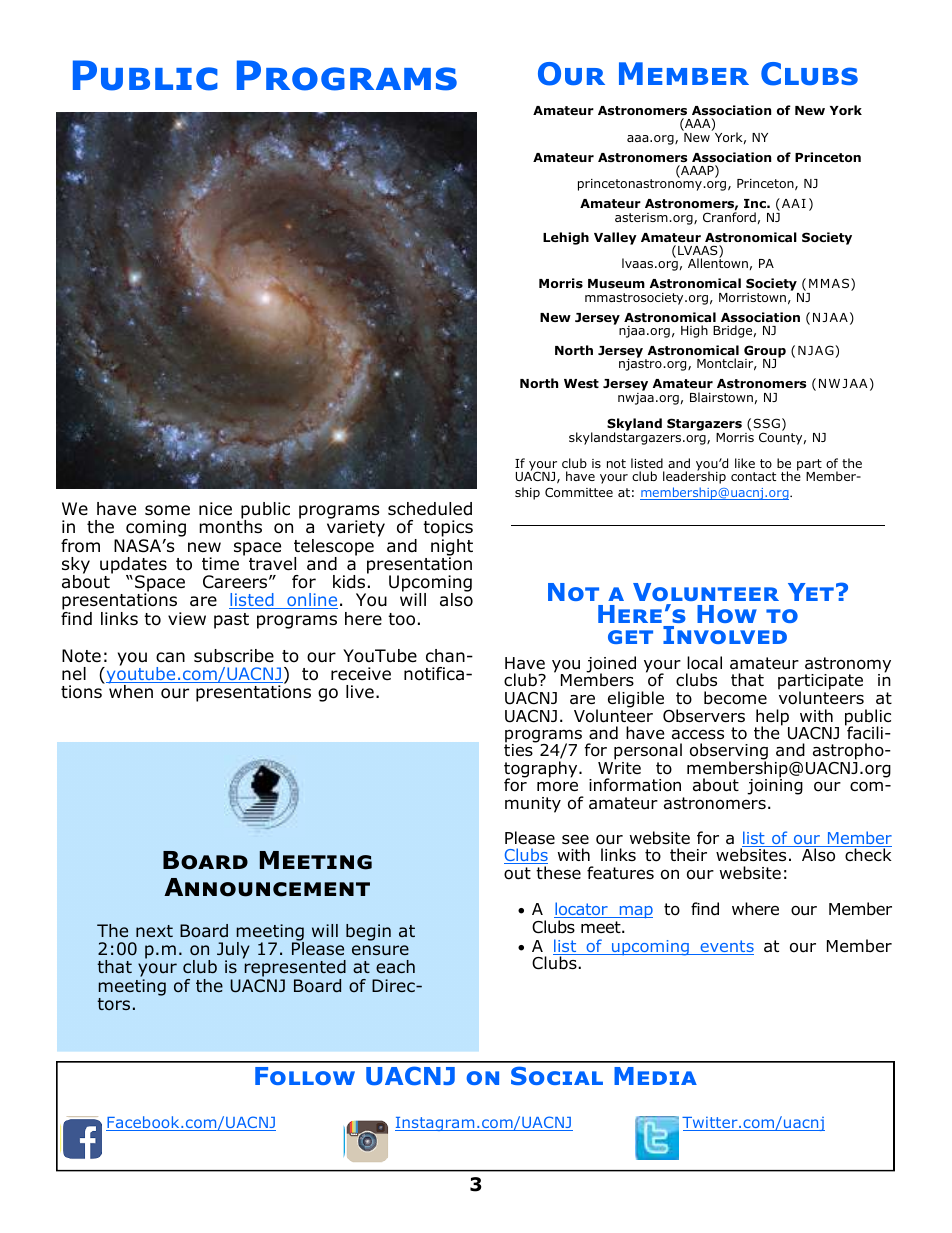  Describe the element at coordinates (765, 352) in the image. I see `Group` at that location.
